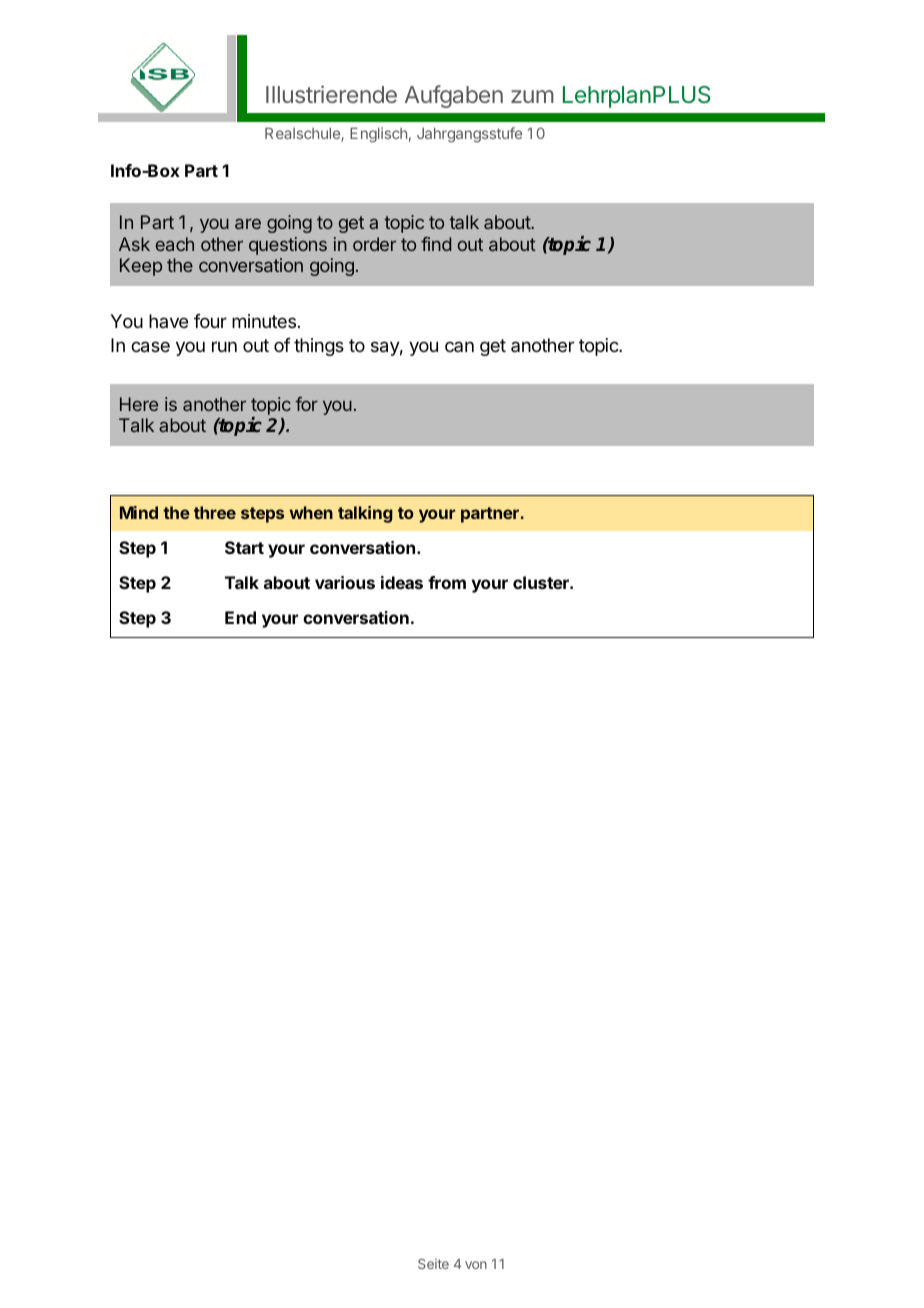  Describe the element at coordinates (532, 96) in the page. I see `zum` at that location.
